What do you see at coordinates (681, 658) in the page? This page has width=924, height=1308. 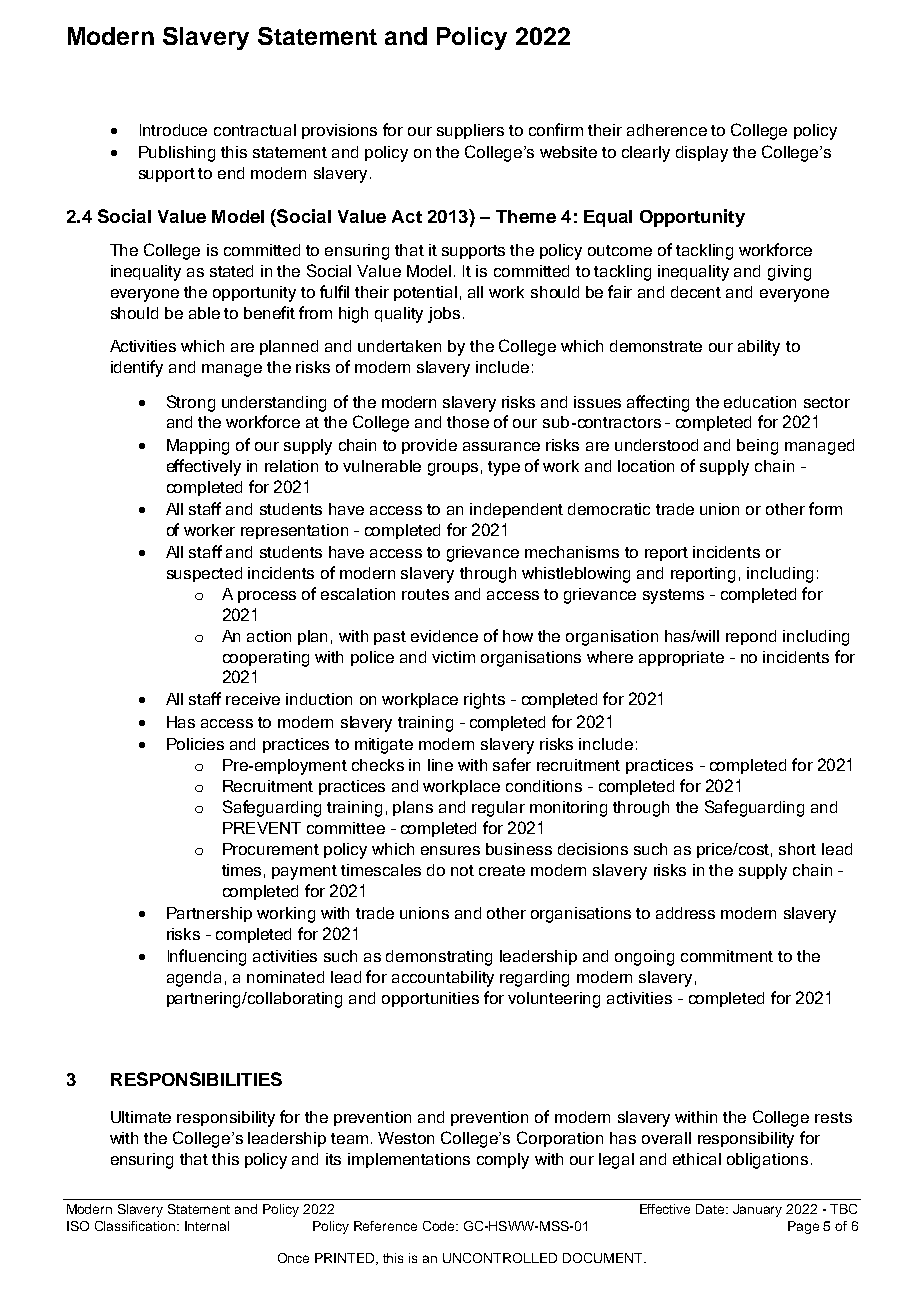 I see `appropriate` at bounding box center [681, 658].
